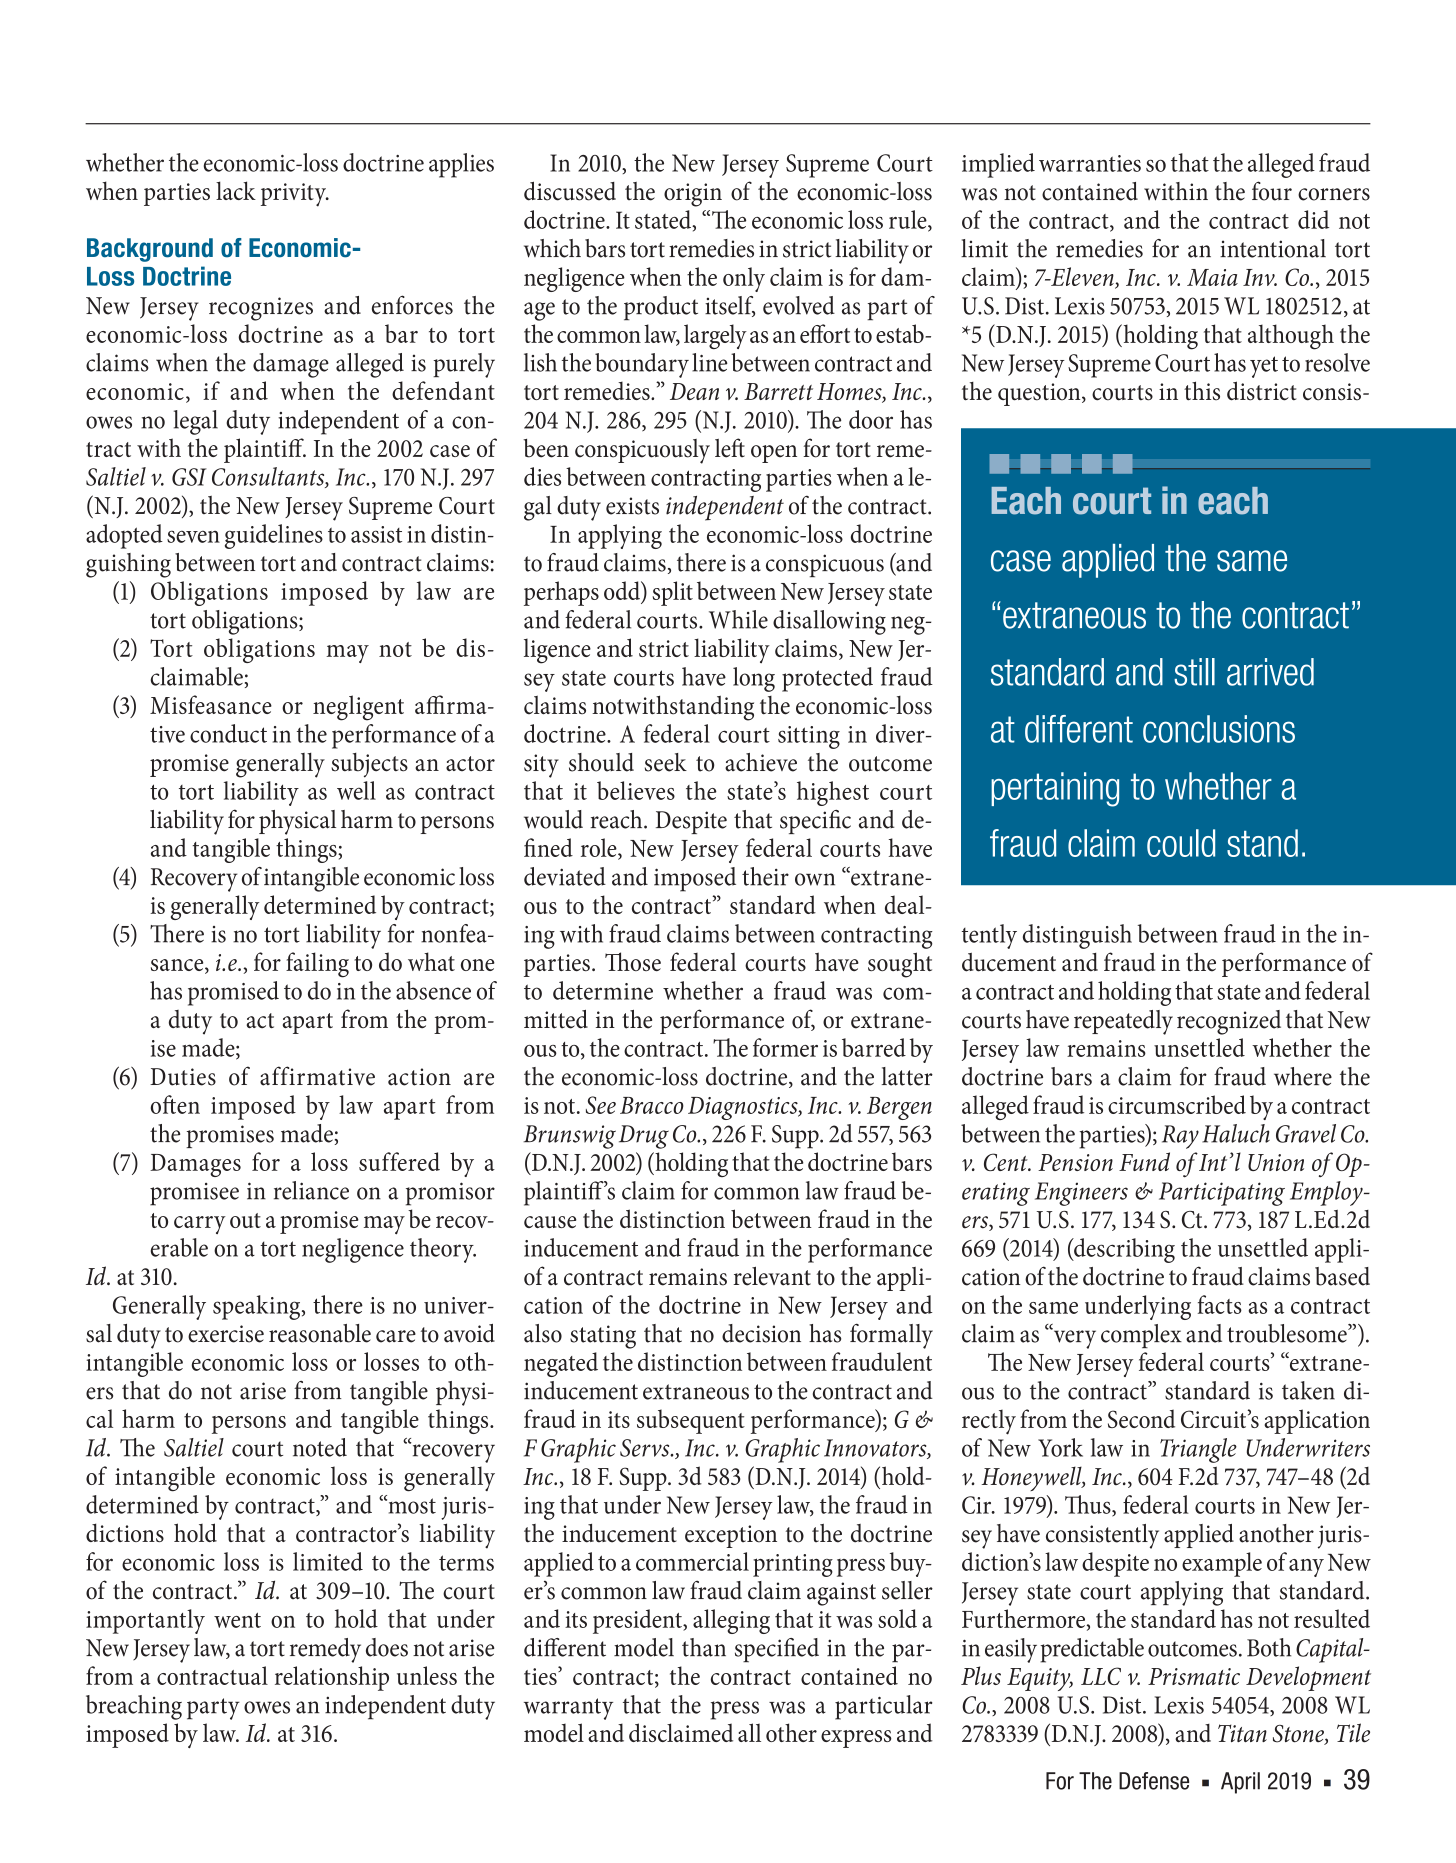 The width and height of the image is (1456, 1863). I want to click on four, so click(1272, 191).
